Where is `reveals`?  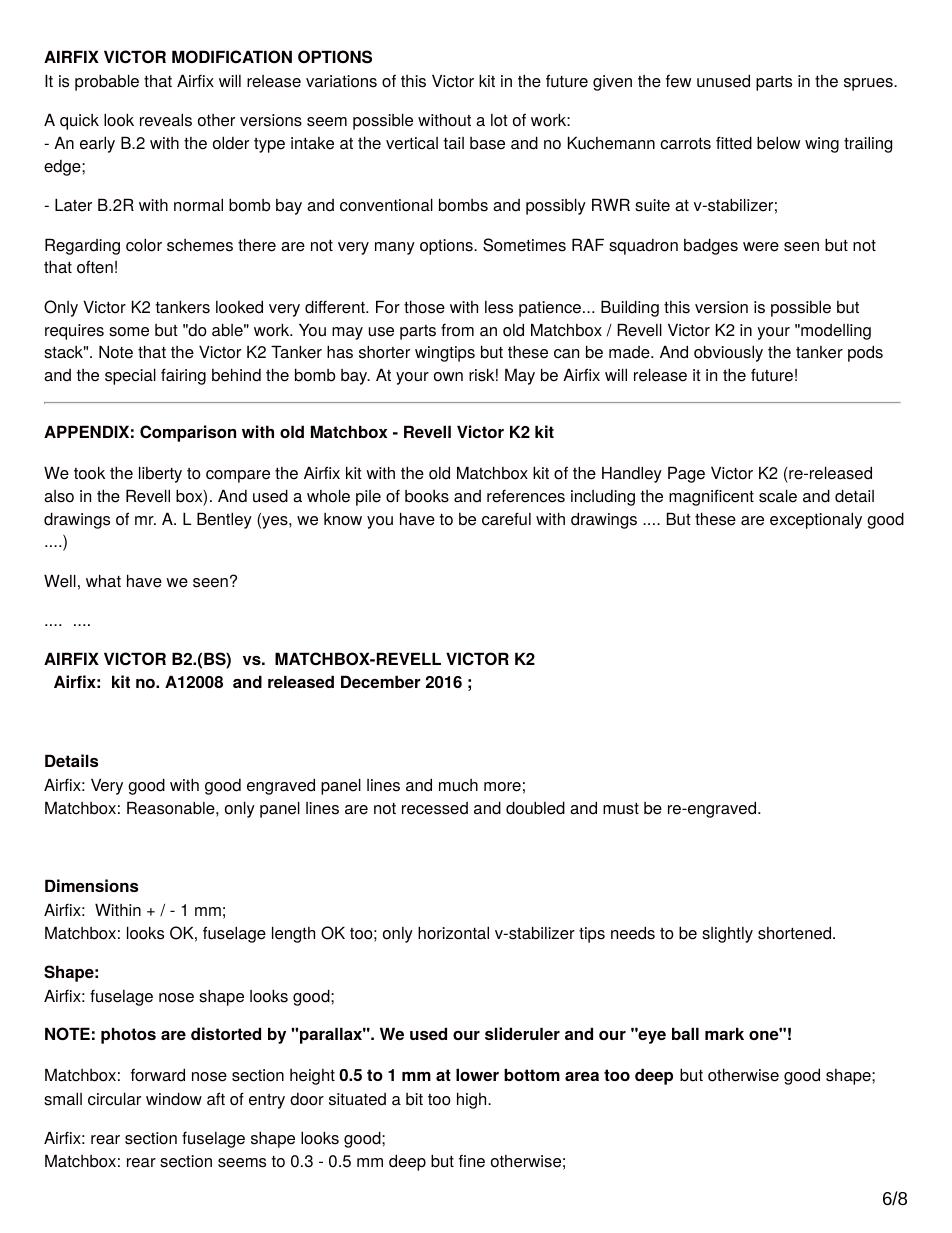 reveals is located at coordinates (166, 120).
